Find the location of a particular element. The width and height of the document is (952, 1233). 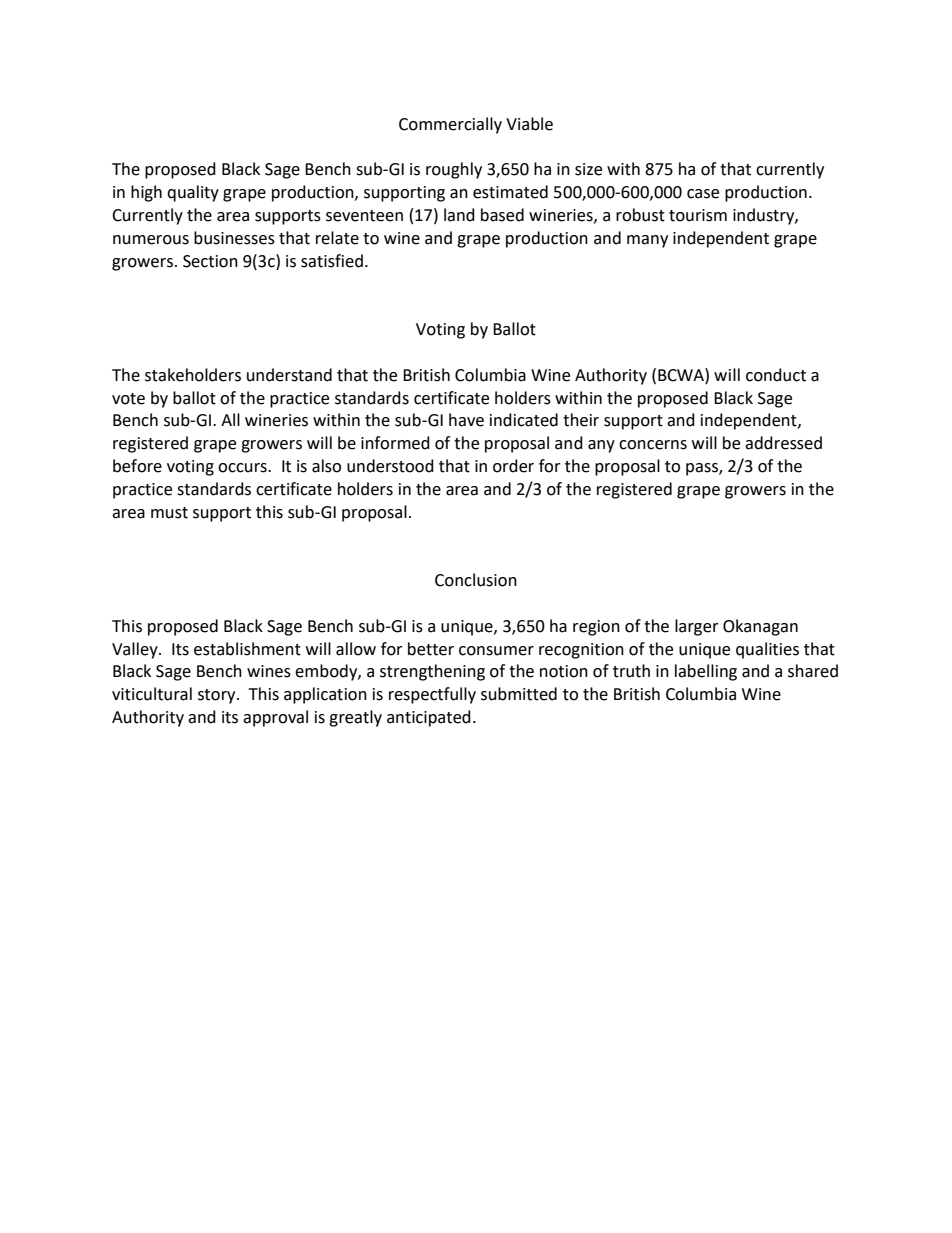

conduct is located at coordinates (776, 375).
